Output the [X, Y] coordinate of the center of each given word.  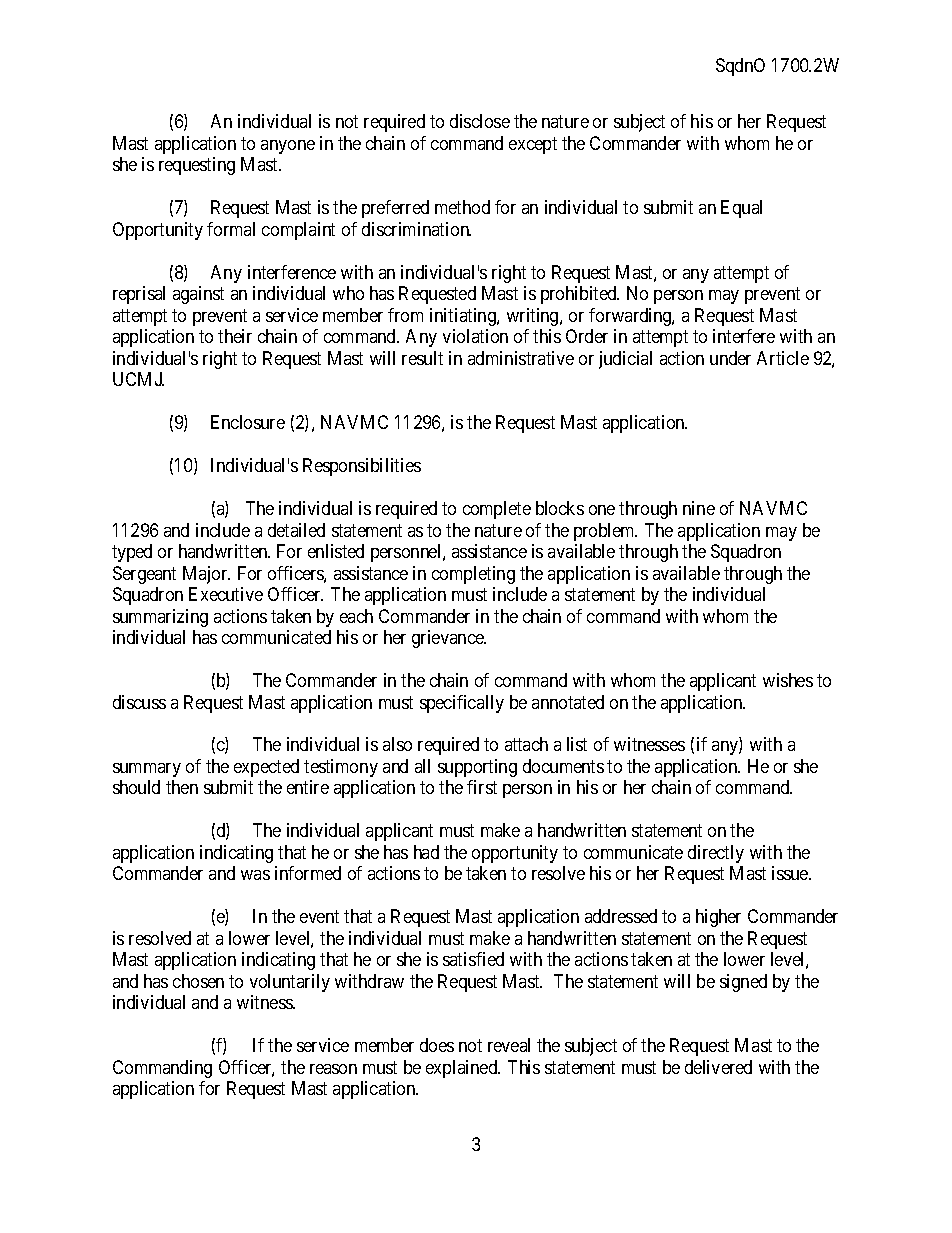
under [730, 358]
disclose [480, 121]
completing [473, 575]
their [235, 336]
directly [716, 854]
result [422, 358]
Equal [741, 209]
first [482, 787]
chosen [198, 981]
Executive [226, 594]
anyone [288, 147]
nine [699, 508]
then [182, 787]
